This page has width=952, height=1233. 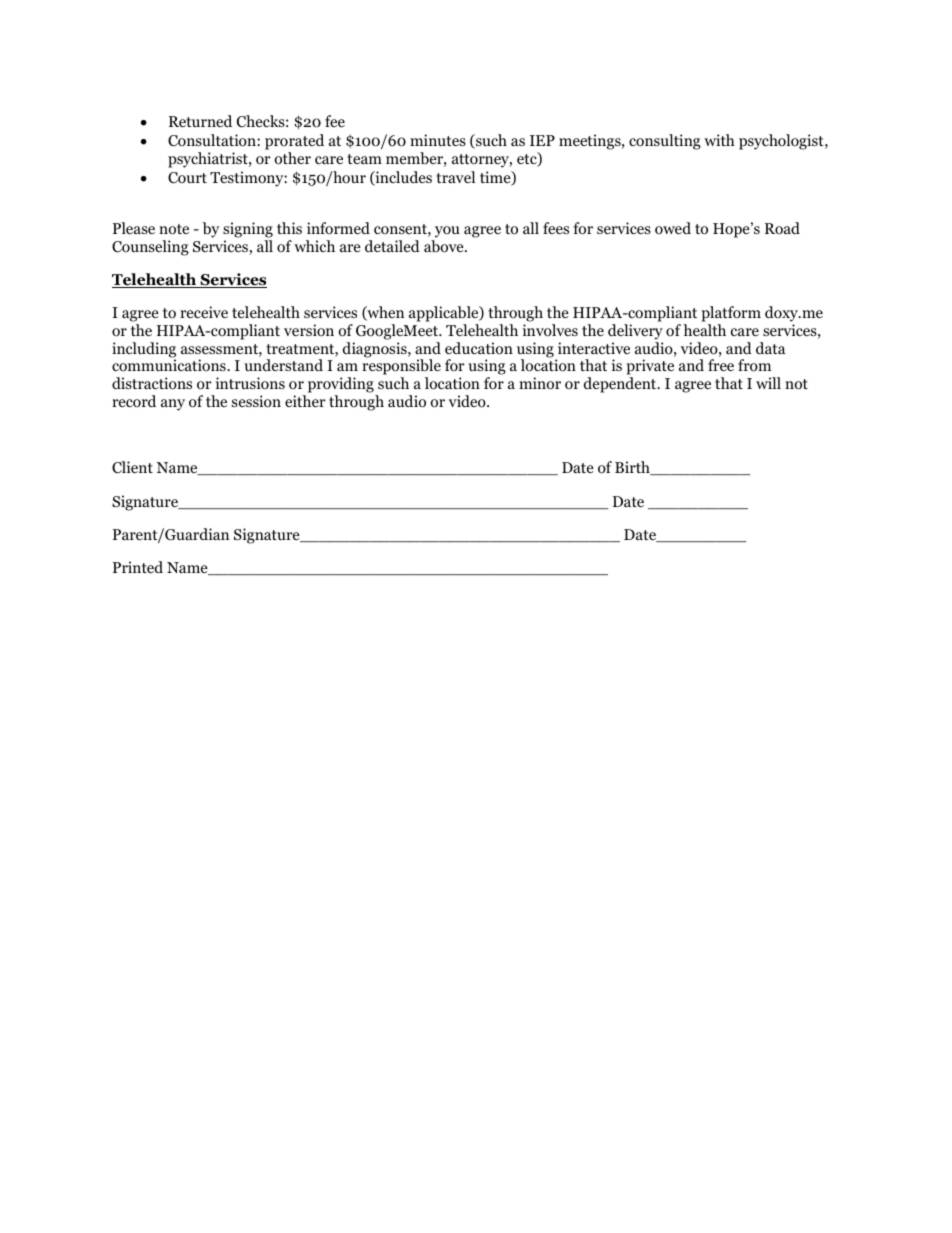 What do you see at coordinates (768, 383) in the page?
I see `will` at bounding box center [768, 383].
